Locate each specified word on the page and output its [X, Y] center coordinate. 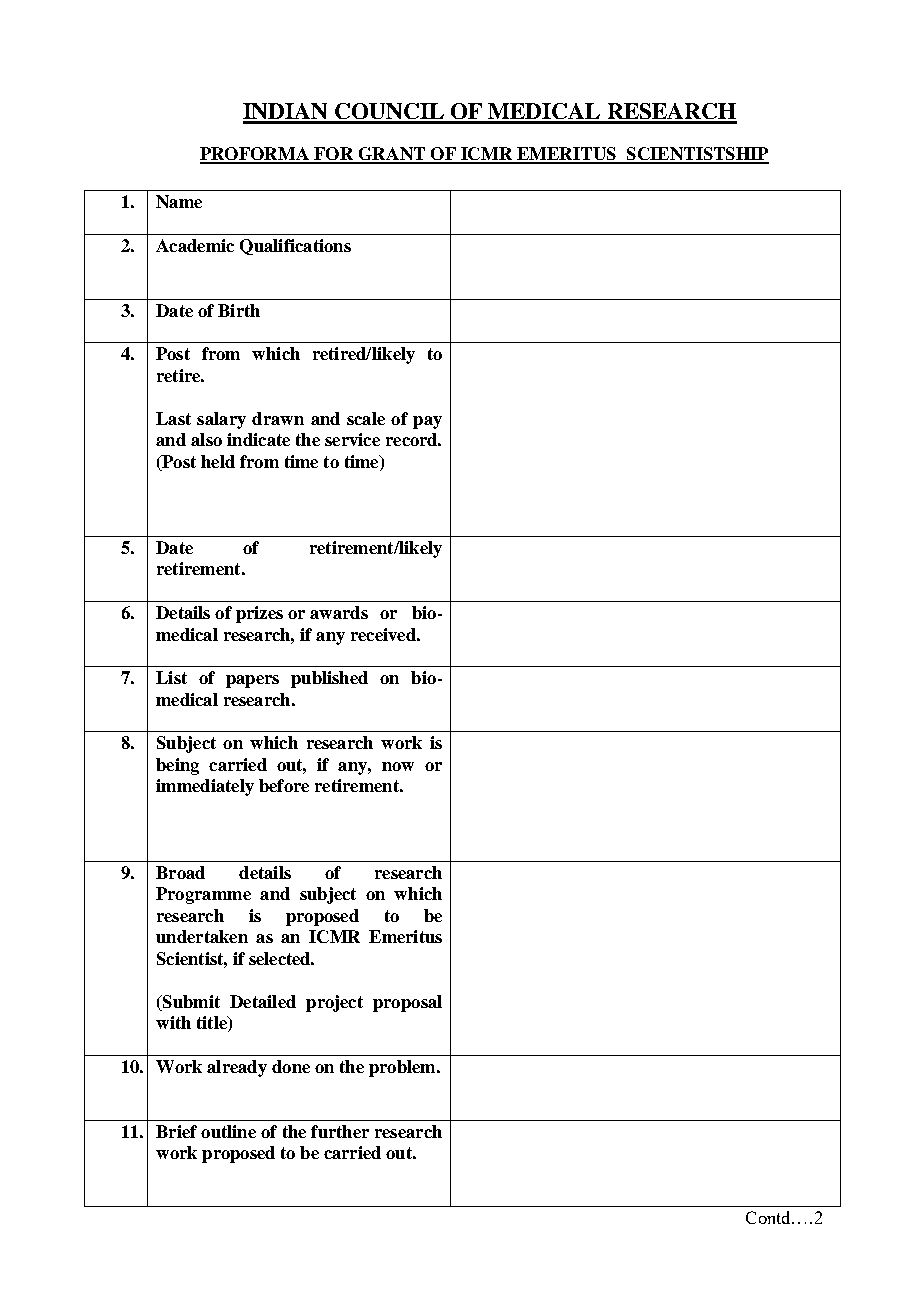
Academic [195, 245]
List [171, 677]
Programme [203, 895]
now [398, 766]
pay [427, 422]
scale [366, 418]
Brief [176, 1131]
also [206, 439]
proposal [407, 1003]
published [329, 679]
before [284, 785]
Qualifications [295, 247]
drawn [278, 418]
